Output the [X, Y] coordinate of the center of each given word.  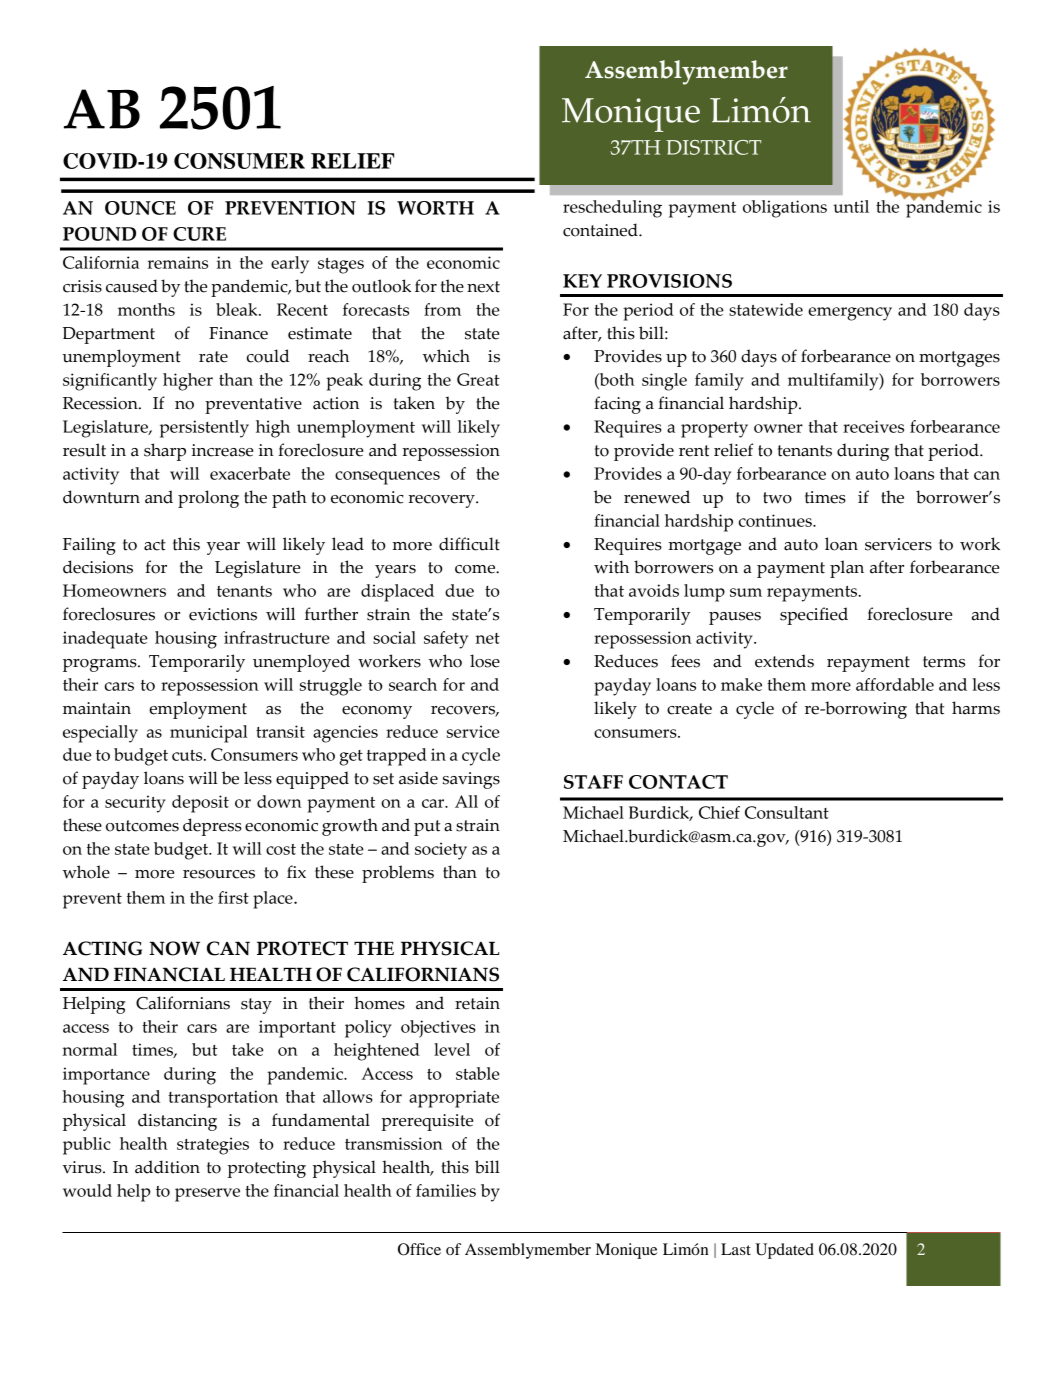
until [851, 206]
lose [485, 661]
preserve [207, 1195]
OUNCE [140, 208]
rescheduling [612, 209]
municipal [209, 734]
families [446, 1190]
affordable [895, 684]
